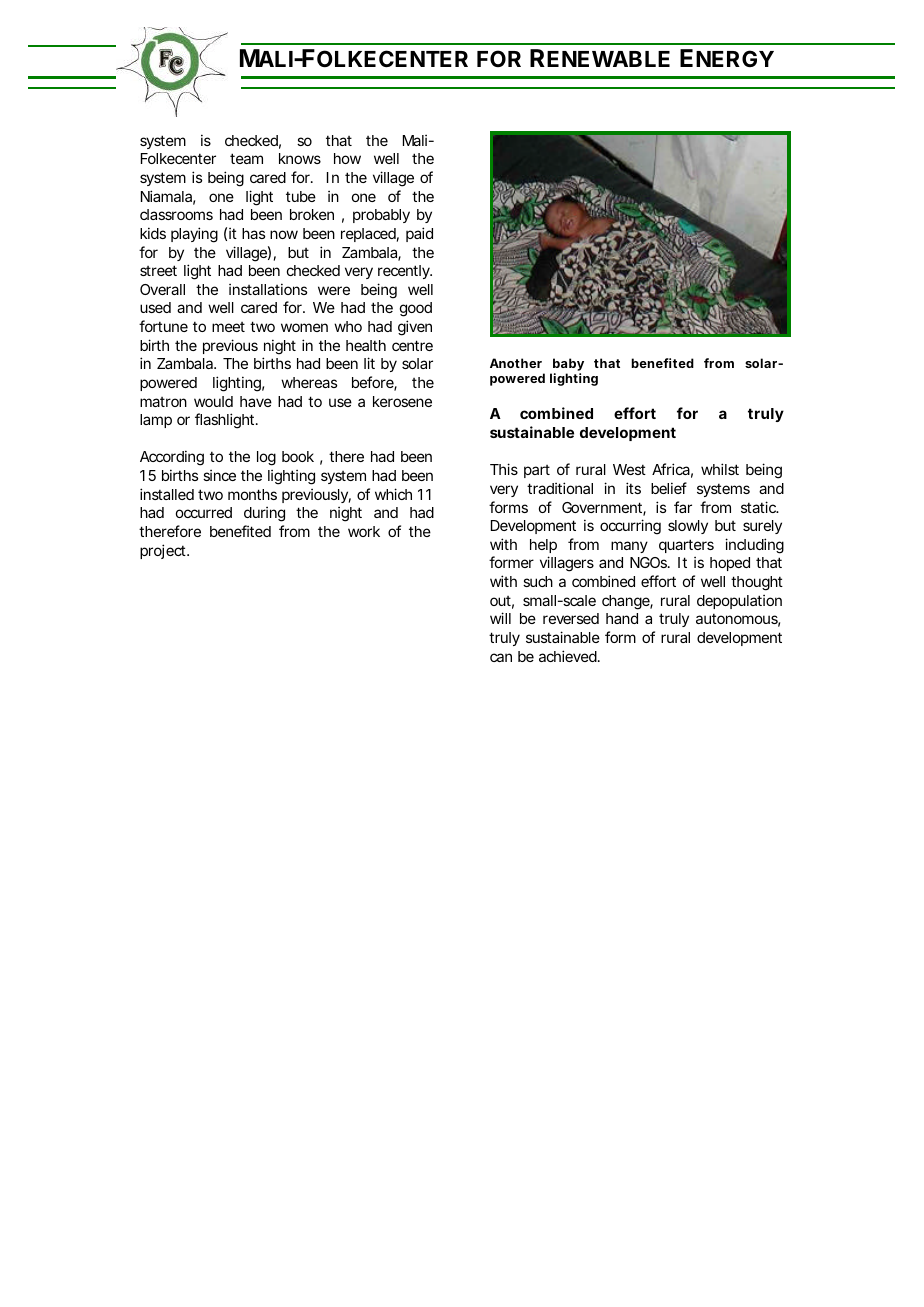 The width and height of the screenshot is (924, 1307). I want to click on kerosene, so click(402, 401).
